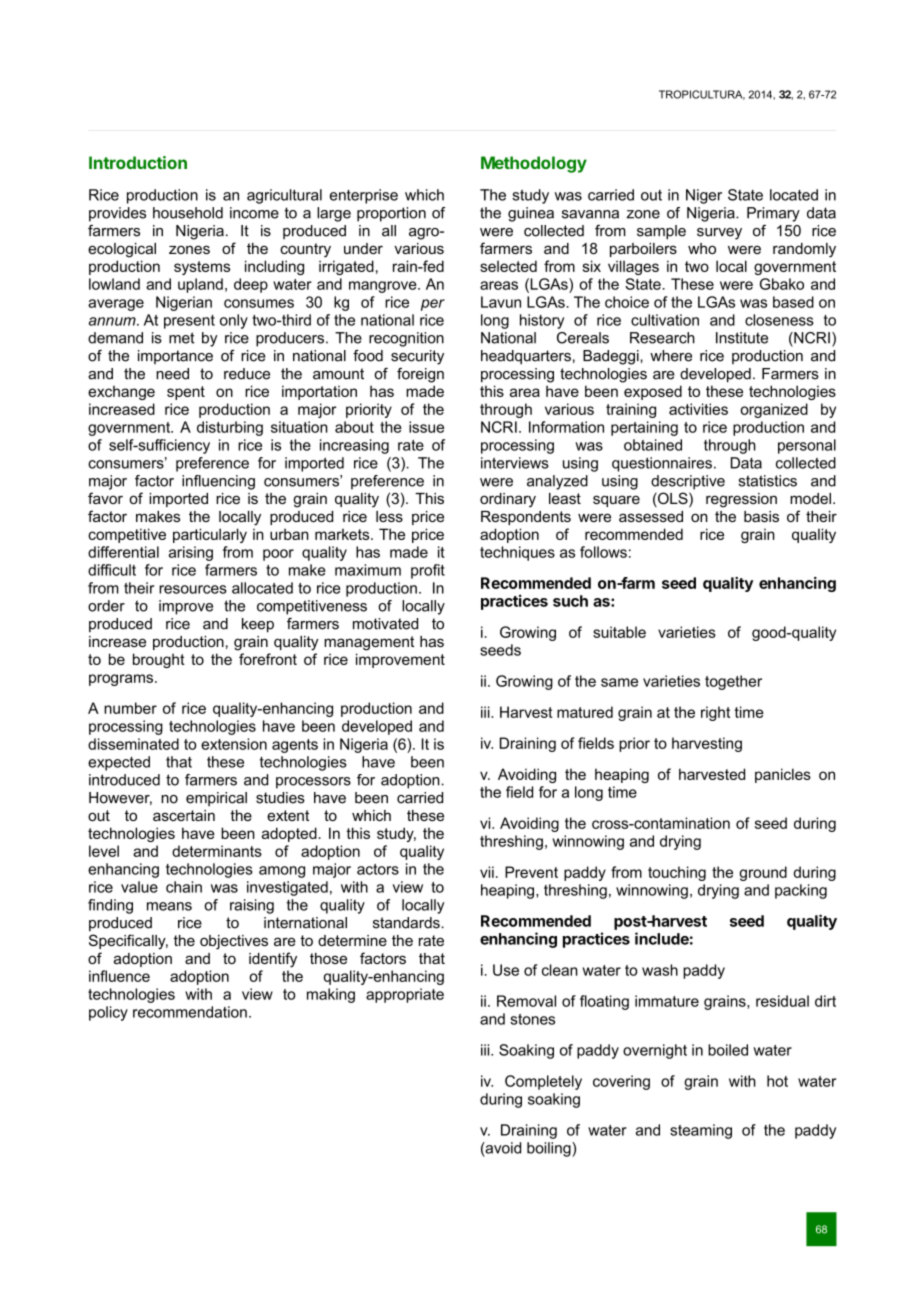  What do you see at coordinates (701, 1131) in the screenshot?
I see `steaming` at bounding box center [701, 1131].
